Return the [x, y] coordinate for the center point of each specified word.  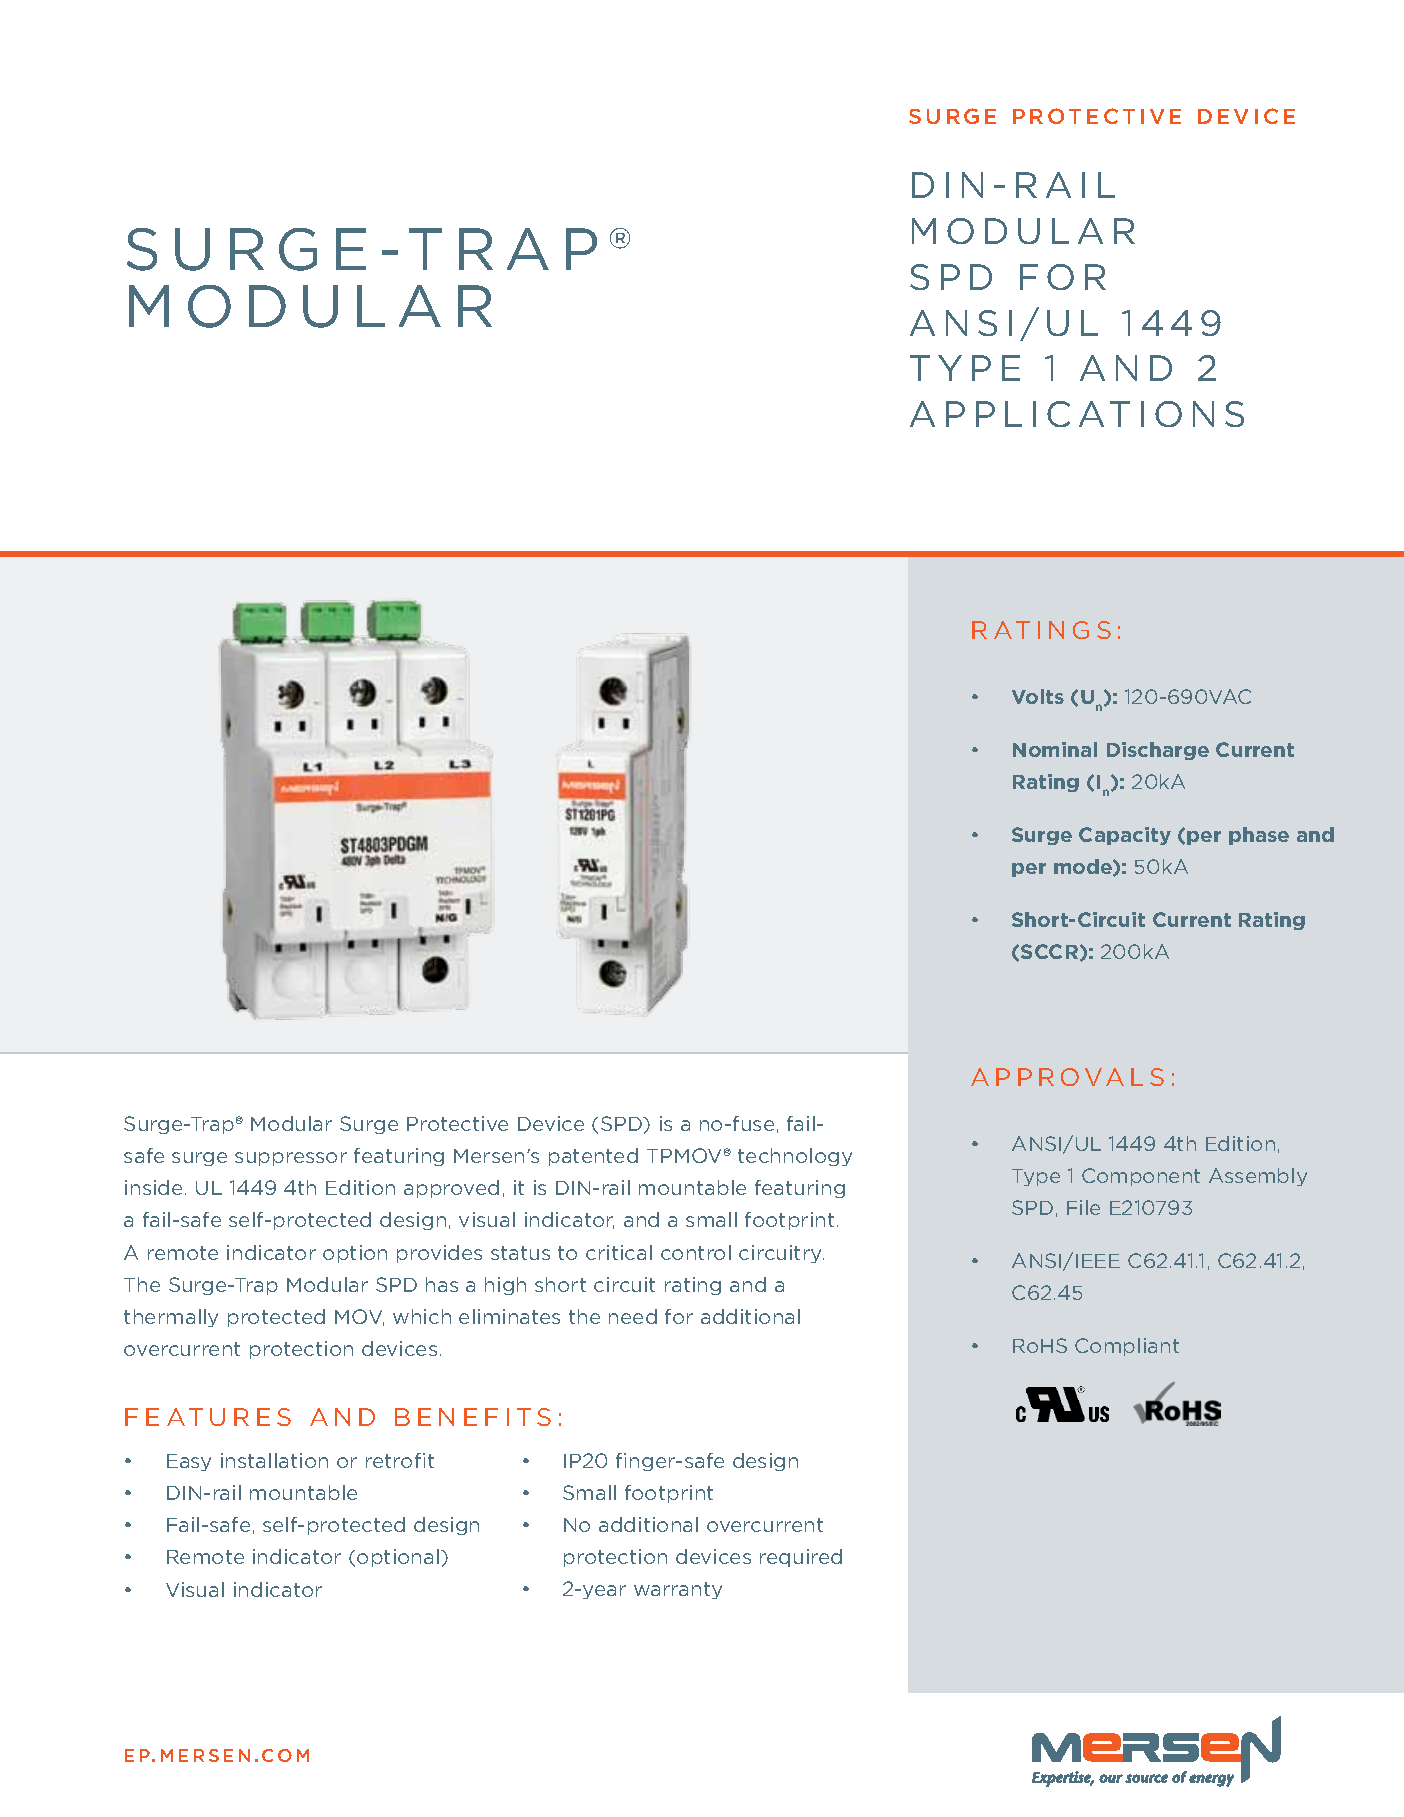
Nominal [1055, 749]
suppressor [291, 1159]
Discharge [1158, 751]
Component [1141, 1177]
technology [795, 1157]
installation [274, 1460]
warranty [678, 1590]
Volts [1038, 696]
